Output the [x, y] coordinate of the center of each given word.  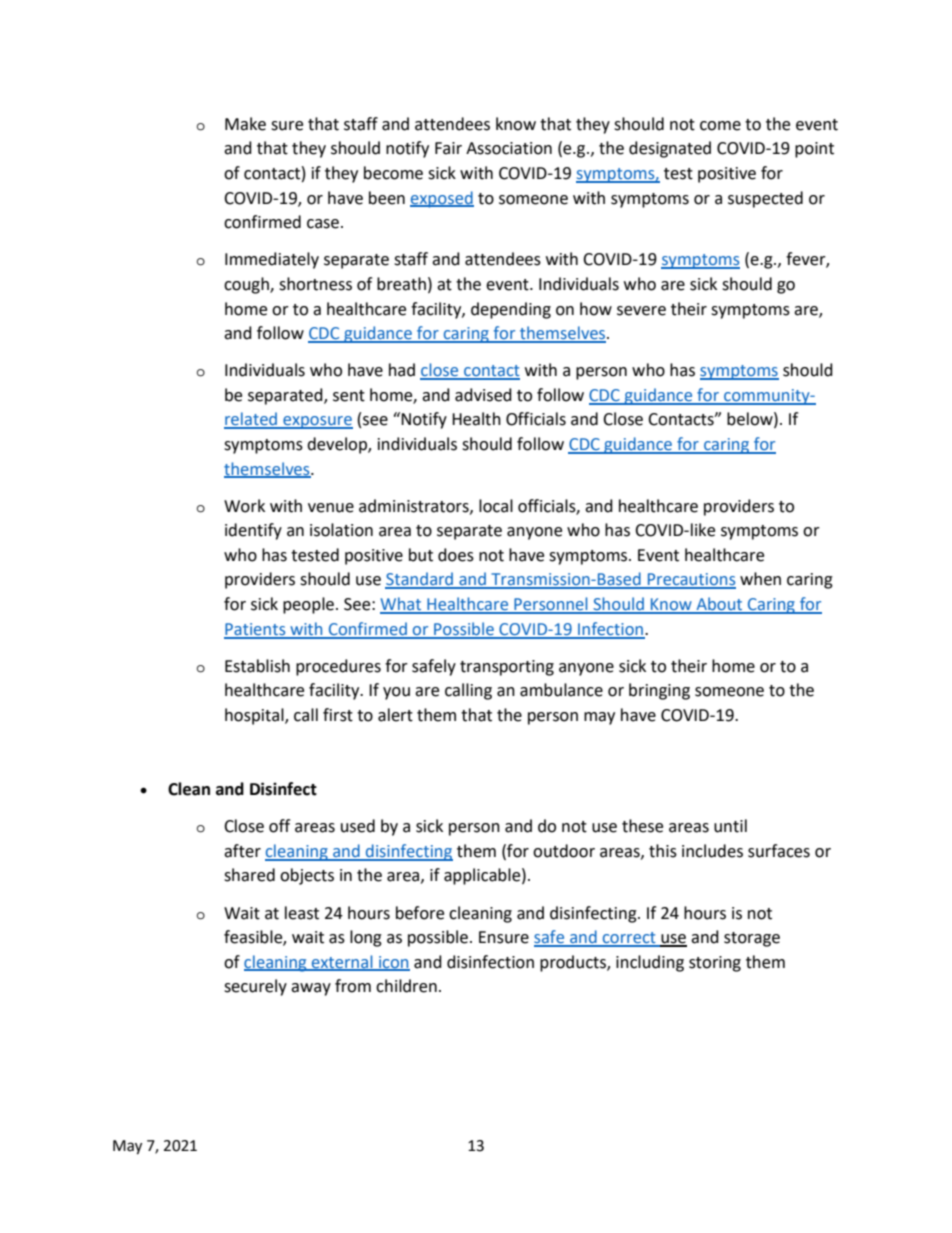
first [338, 715]
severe [641, 311]
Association [509, 148]
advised [483, 395]
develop [338, 445]
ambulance [561, 690]
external [342, 962]
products [574, 963]
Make [245, 124]
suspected [765, 199]
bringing [659, 691]
